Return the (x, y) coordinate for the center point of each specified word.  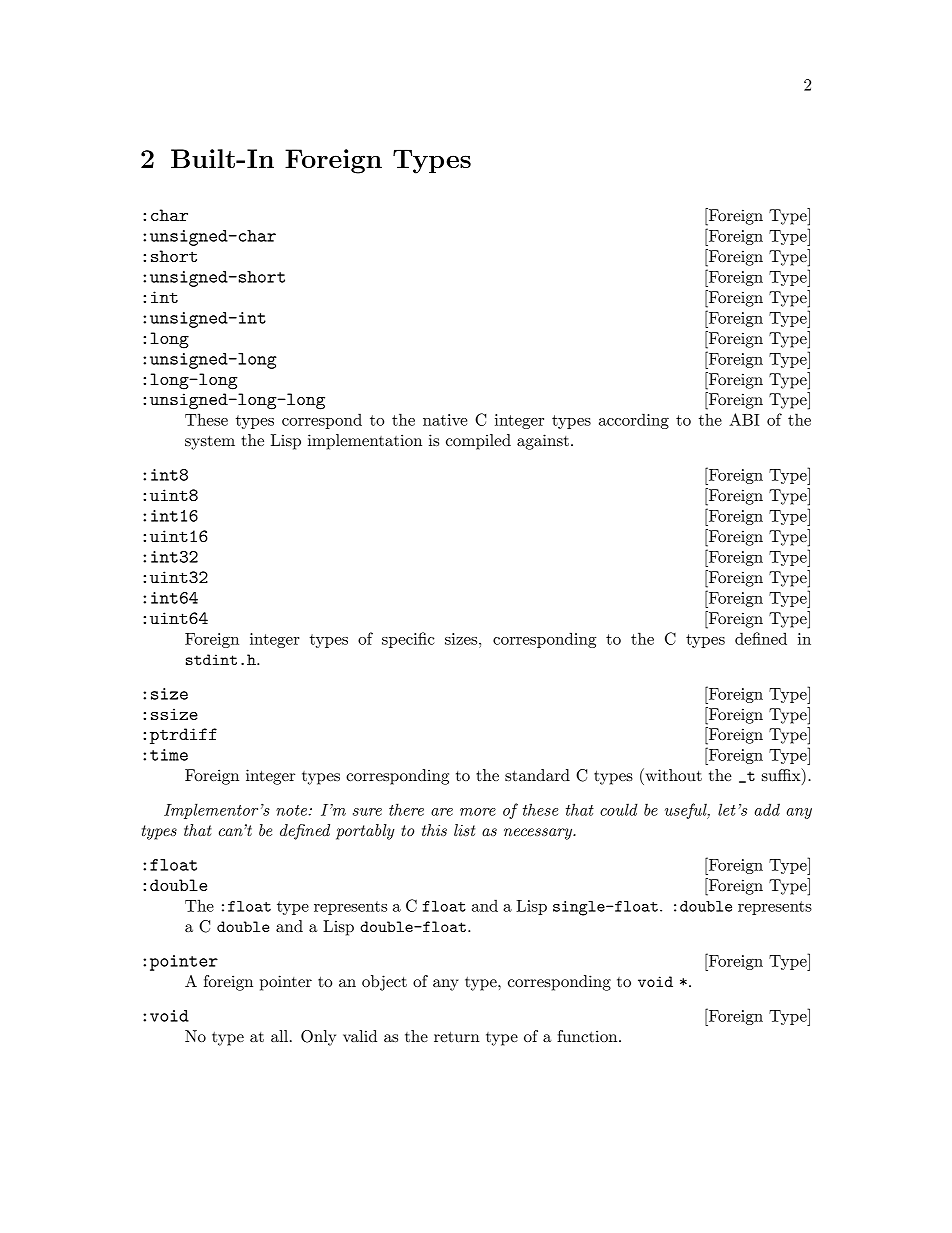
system (210, 443)
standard (537, 775)
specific (408, 640)
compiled (478, 442)
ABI (744, 419)
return (457, 1036)
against (543, 442)
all (281, 1036)
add (767, 809)
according (634, 421)
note (293, 810)
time (169, 755)
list (464, 830)
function (588, 1036)
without (672, 774)
